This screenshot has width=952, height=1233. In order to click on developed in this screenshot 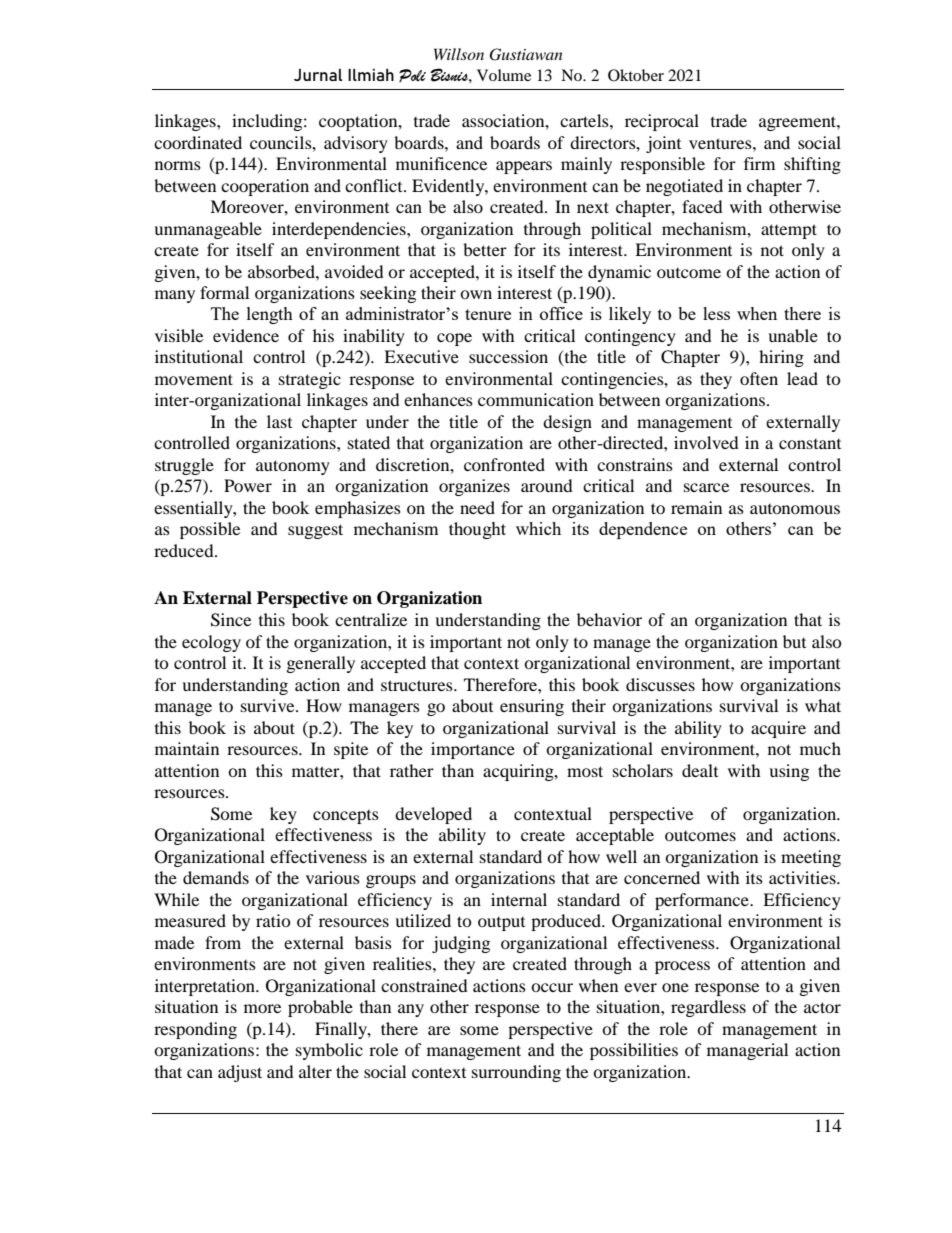, I will do `click(433, 815)`.
